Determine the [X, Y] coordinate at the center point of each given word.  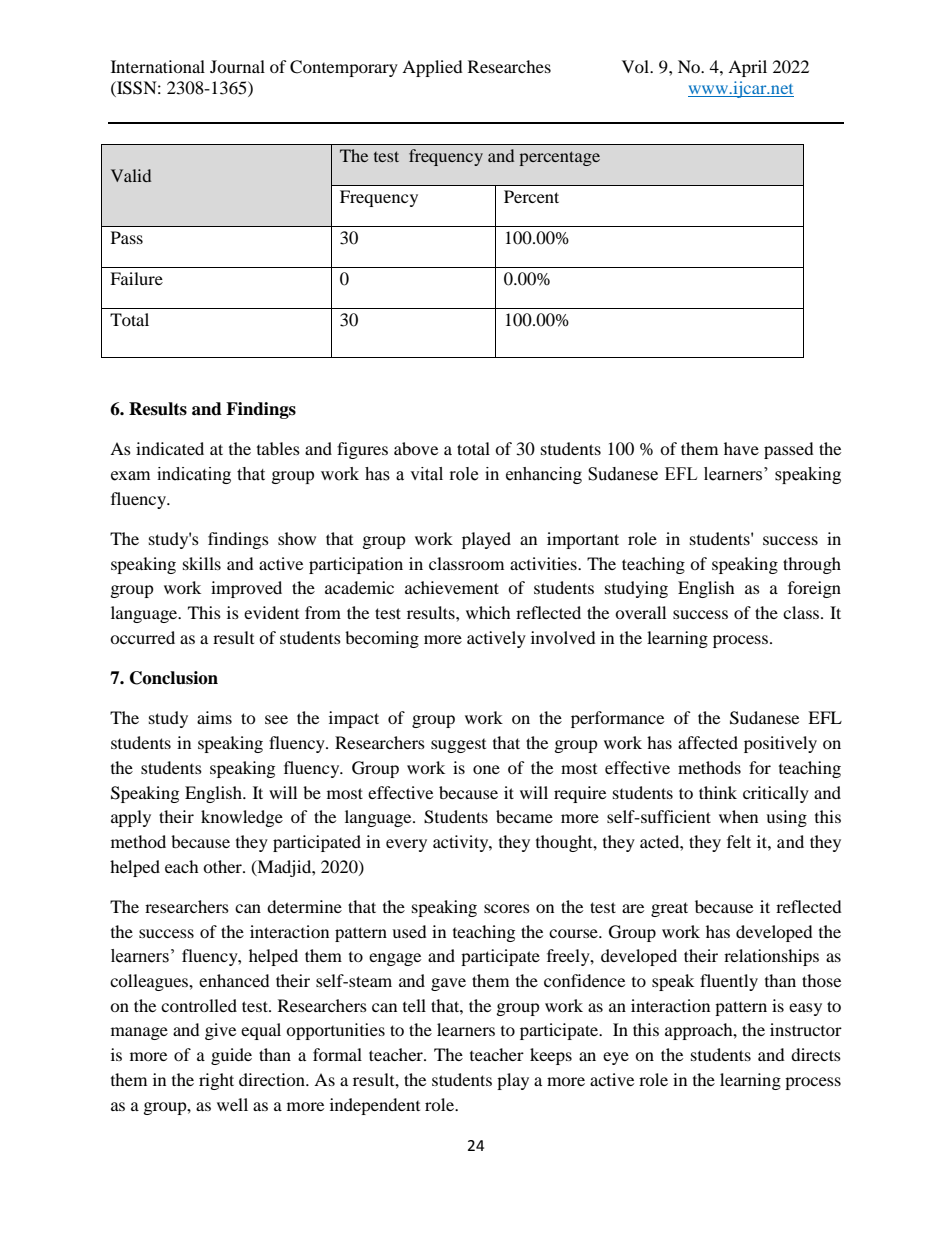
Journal [237, 66]
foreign [814, 589]
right [216, 1081]
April [747, 68]
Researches [509, 66]
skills [202, 563]
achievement [452, 587]
